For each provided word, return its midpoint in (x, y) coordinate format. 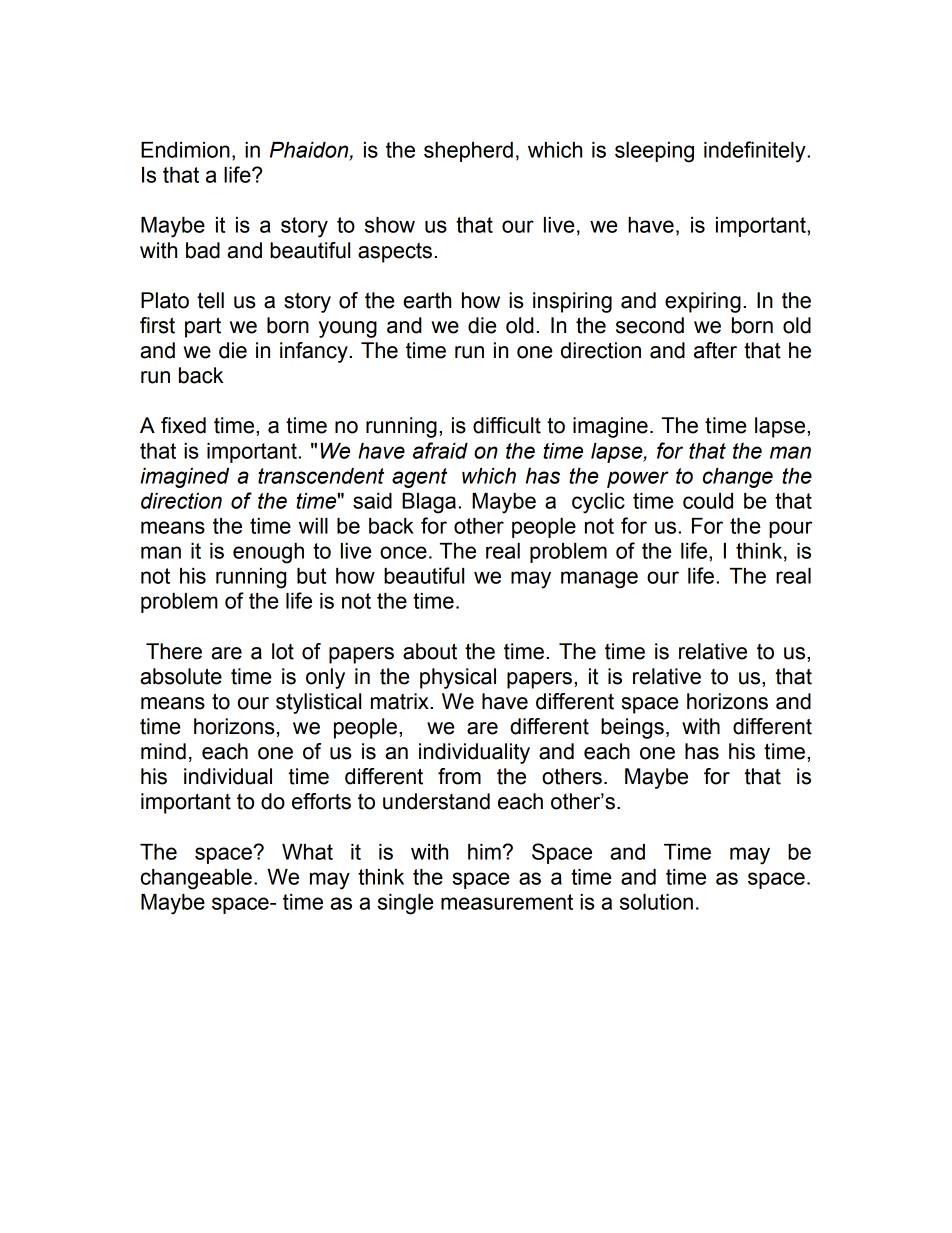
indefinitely (756, 152)
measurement (507, 902)
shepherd (468, 152)
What (307, 852)
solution (656, 902)
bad (203, 250)
